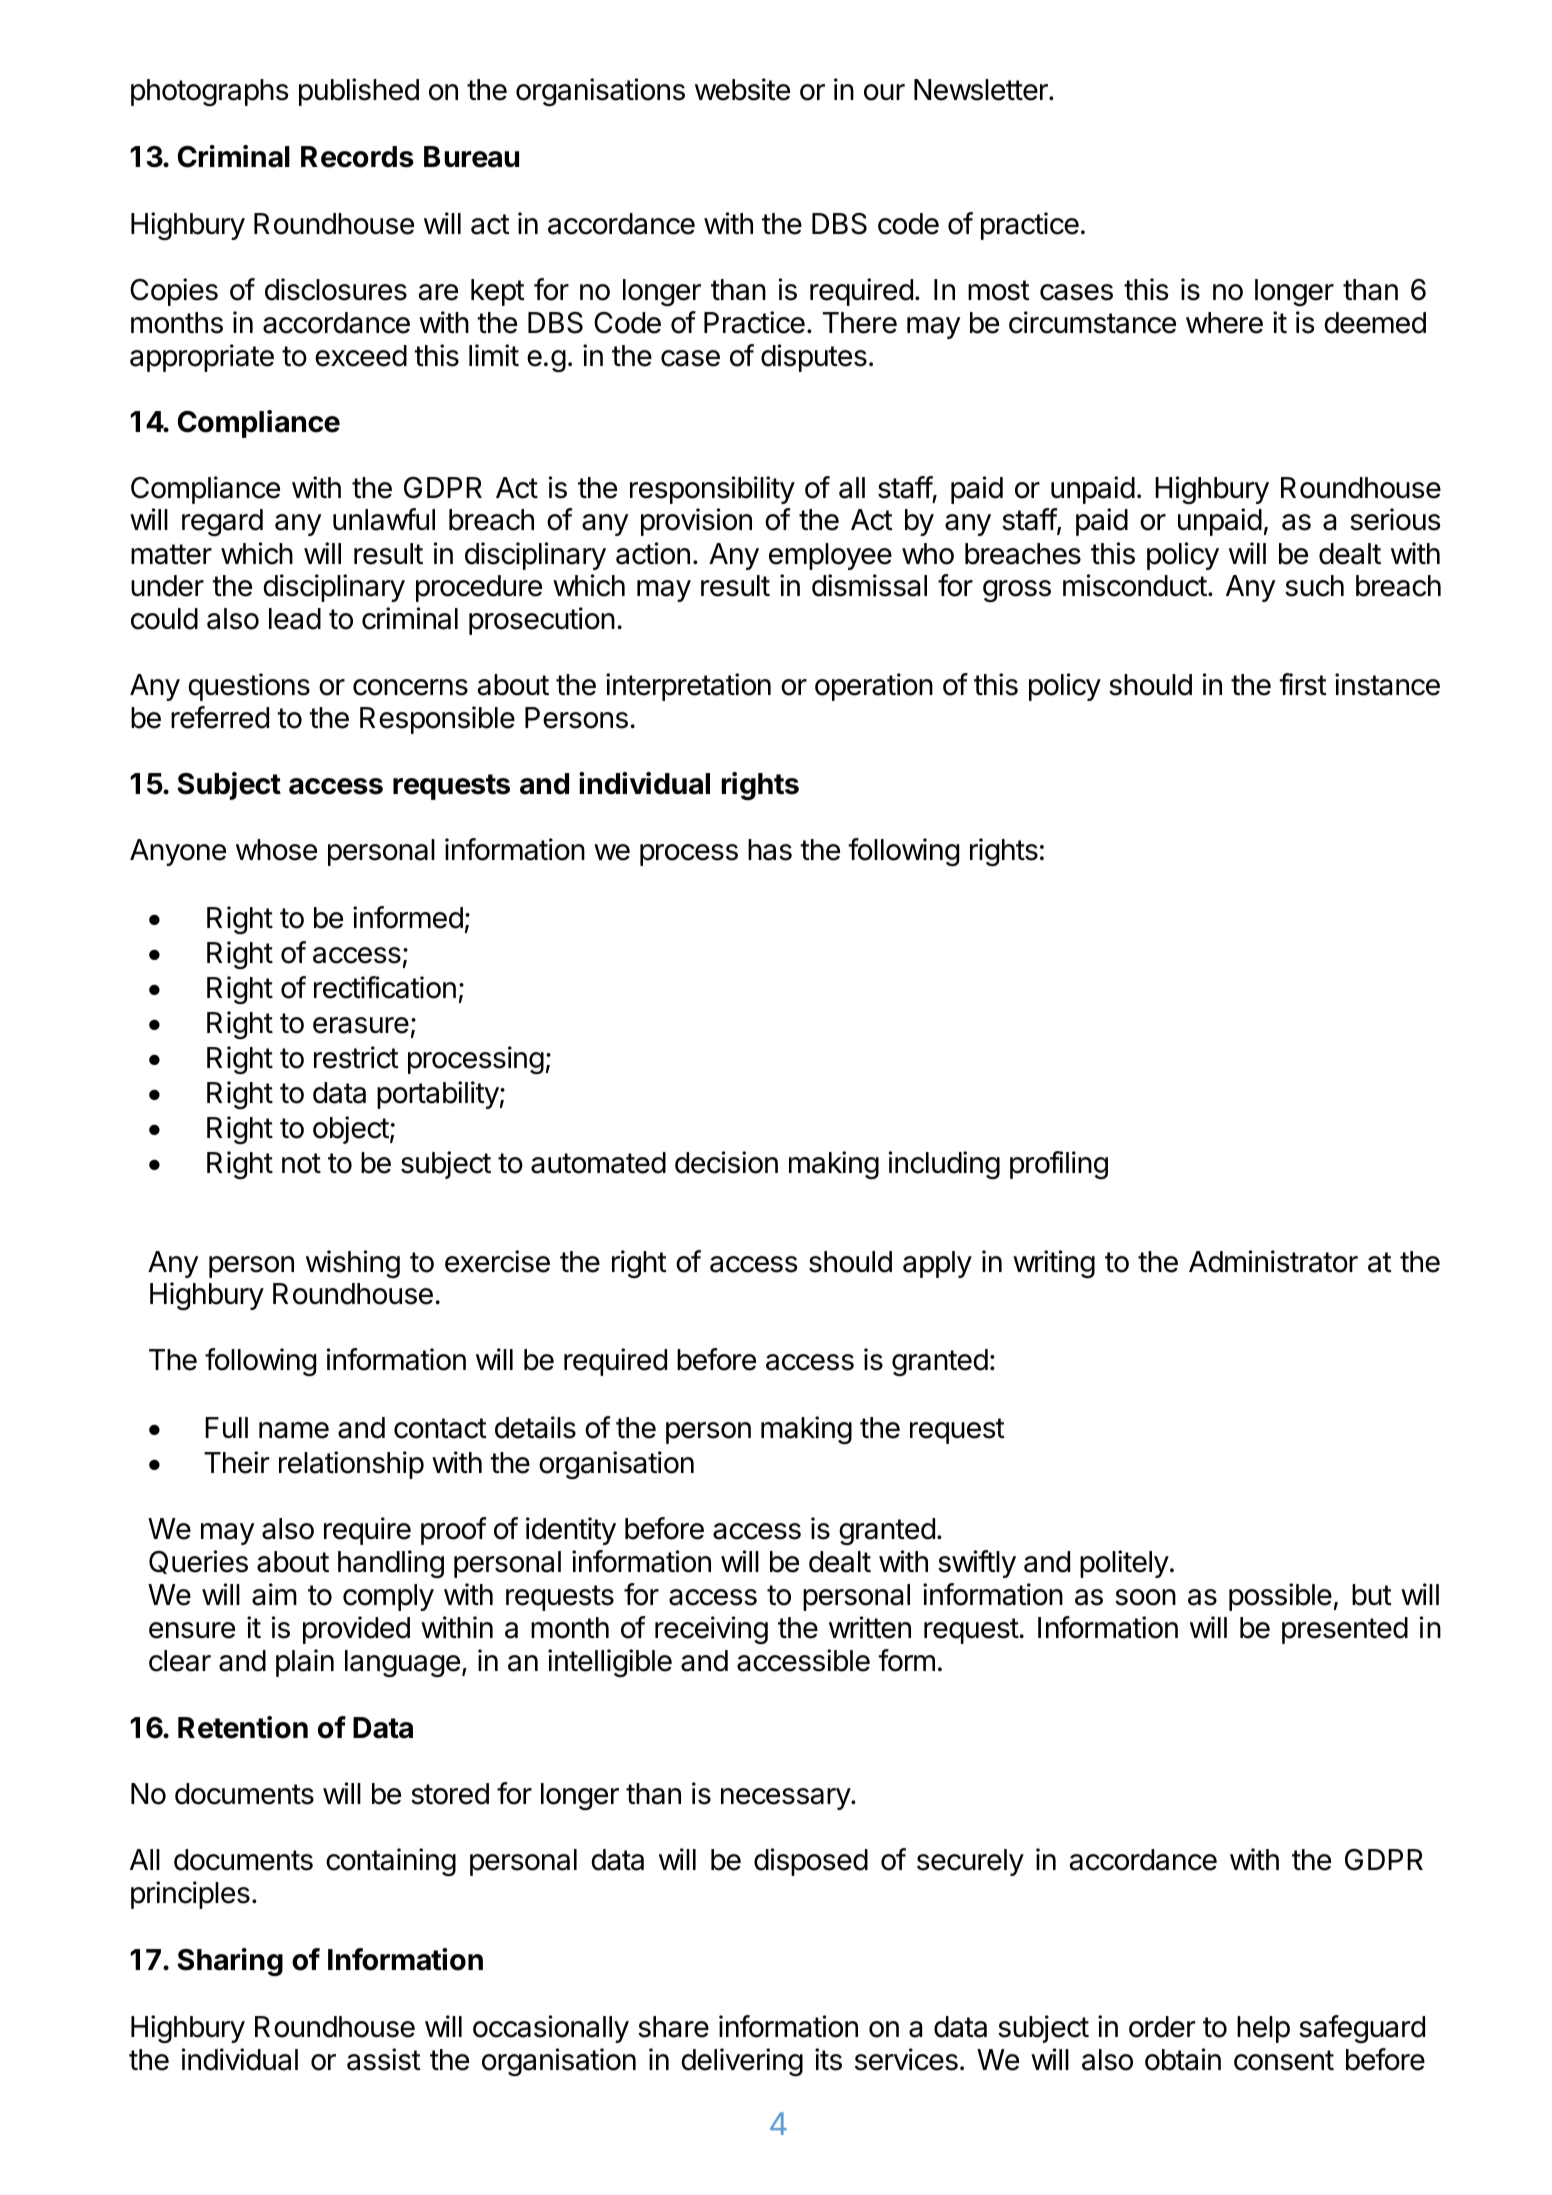 This screenshot has width=1552, height=2195. Describe the element at coordinates (1224, 323) in the screenshot. I see `where` at that location.
